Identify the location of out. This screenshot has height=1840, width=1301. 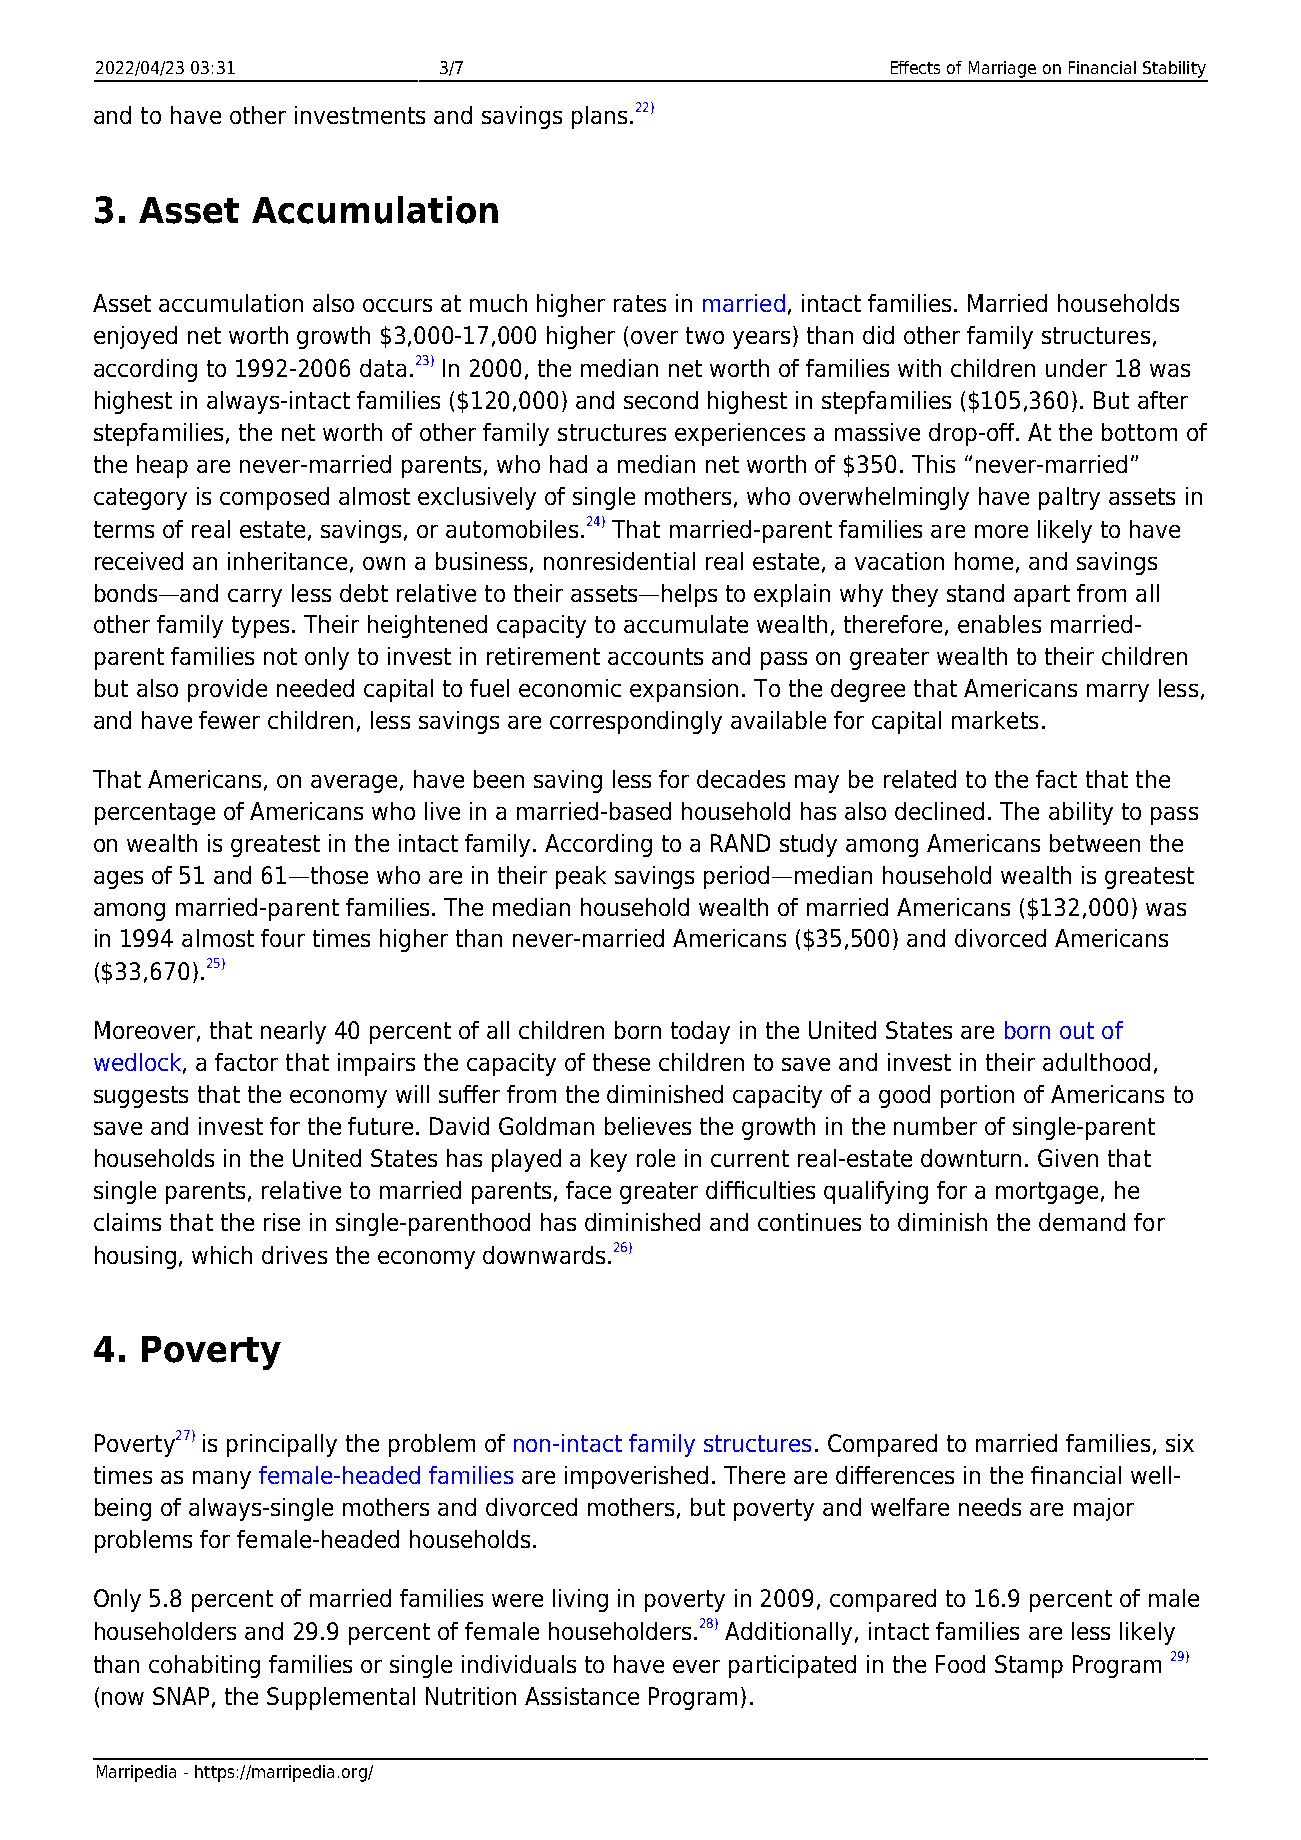
(1077, 1030).
